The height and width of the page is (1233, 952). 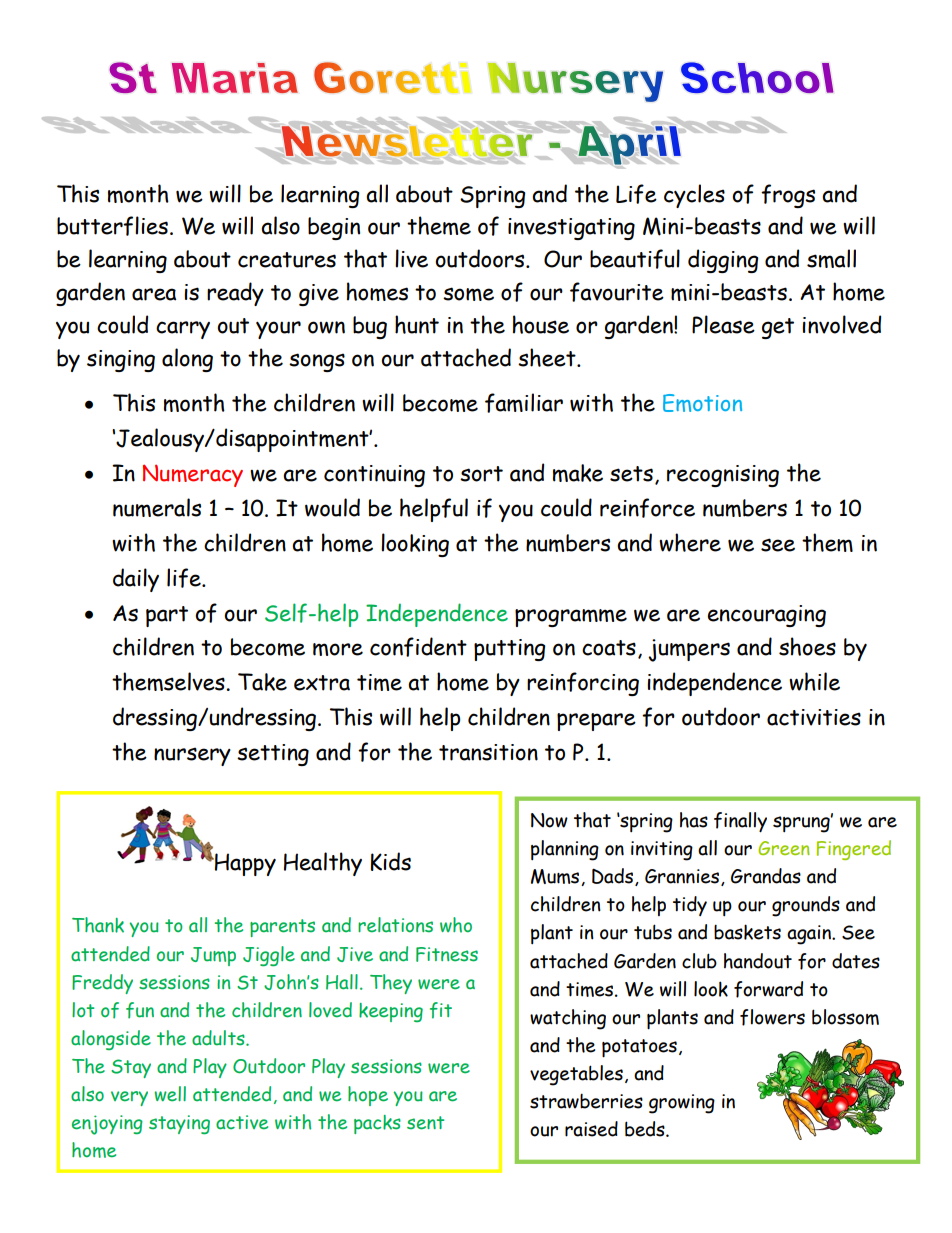 I want to click on live, so click(x=411, y=258).
